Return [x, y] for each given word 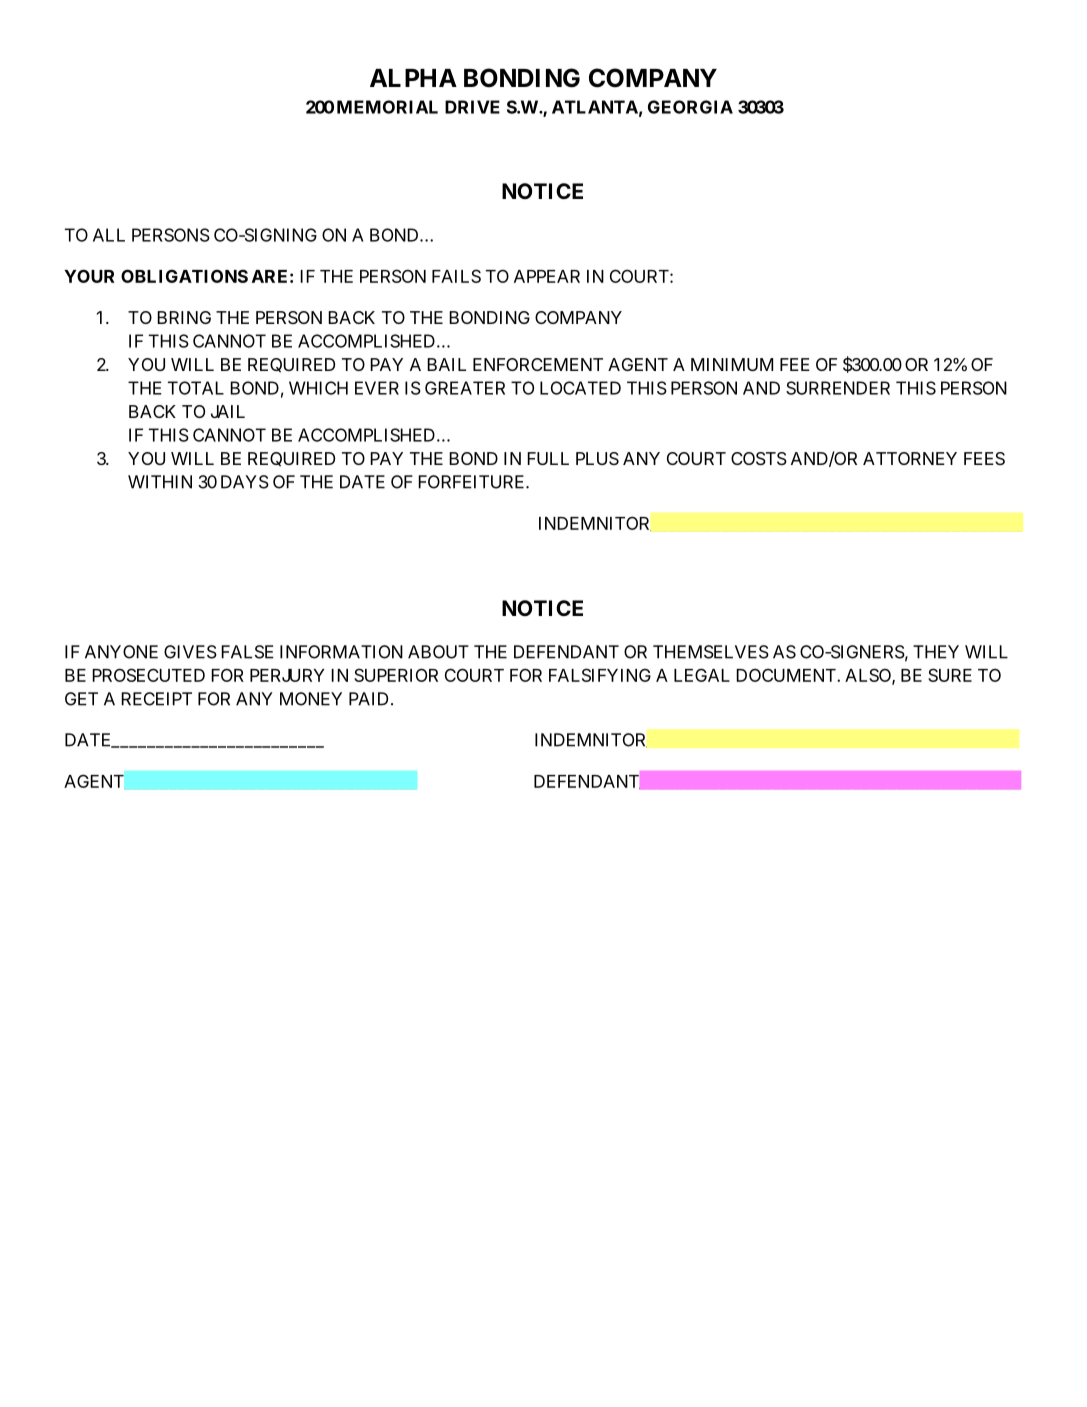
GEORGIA [690, 107]
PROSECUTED [148, 675]
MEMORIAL [387, 107]
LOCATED [580, 388]
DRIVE [472, 107]
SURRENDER [838, 388]
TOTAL [196, 388]
